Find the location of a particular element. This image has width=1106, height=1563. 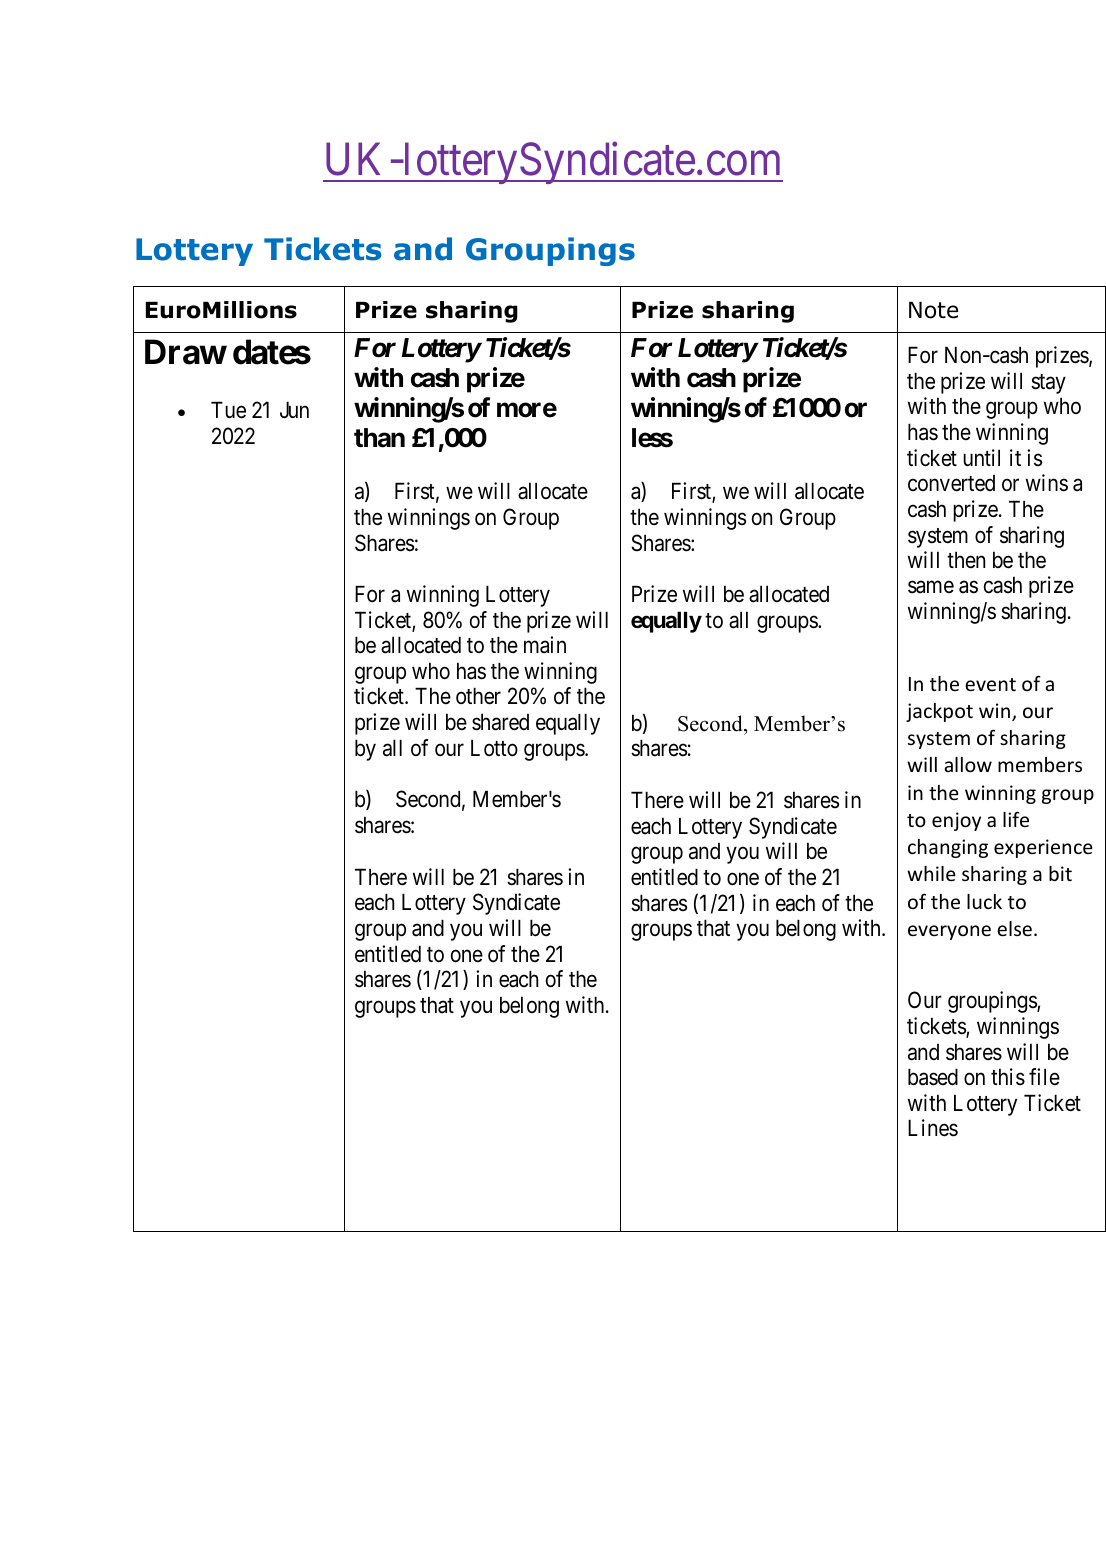

Jun is located at coordinates (294, 409).
